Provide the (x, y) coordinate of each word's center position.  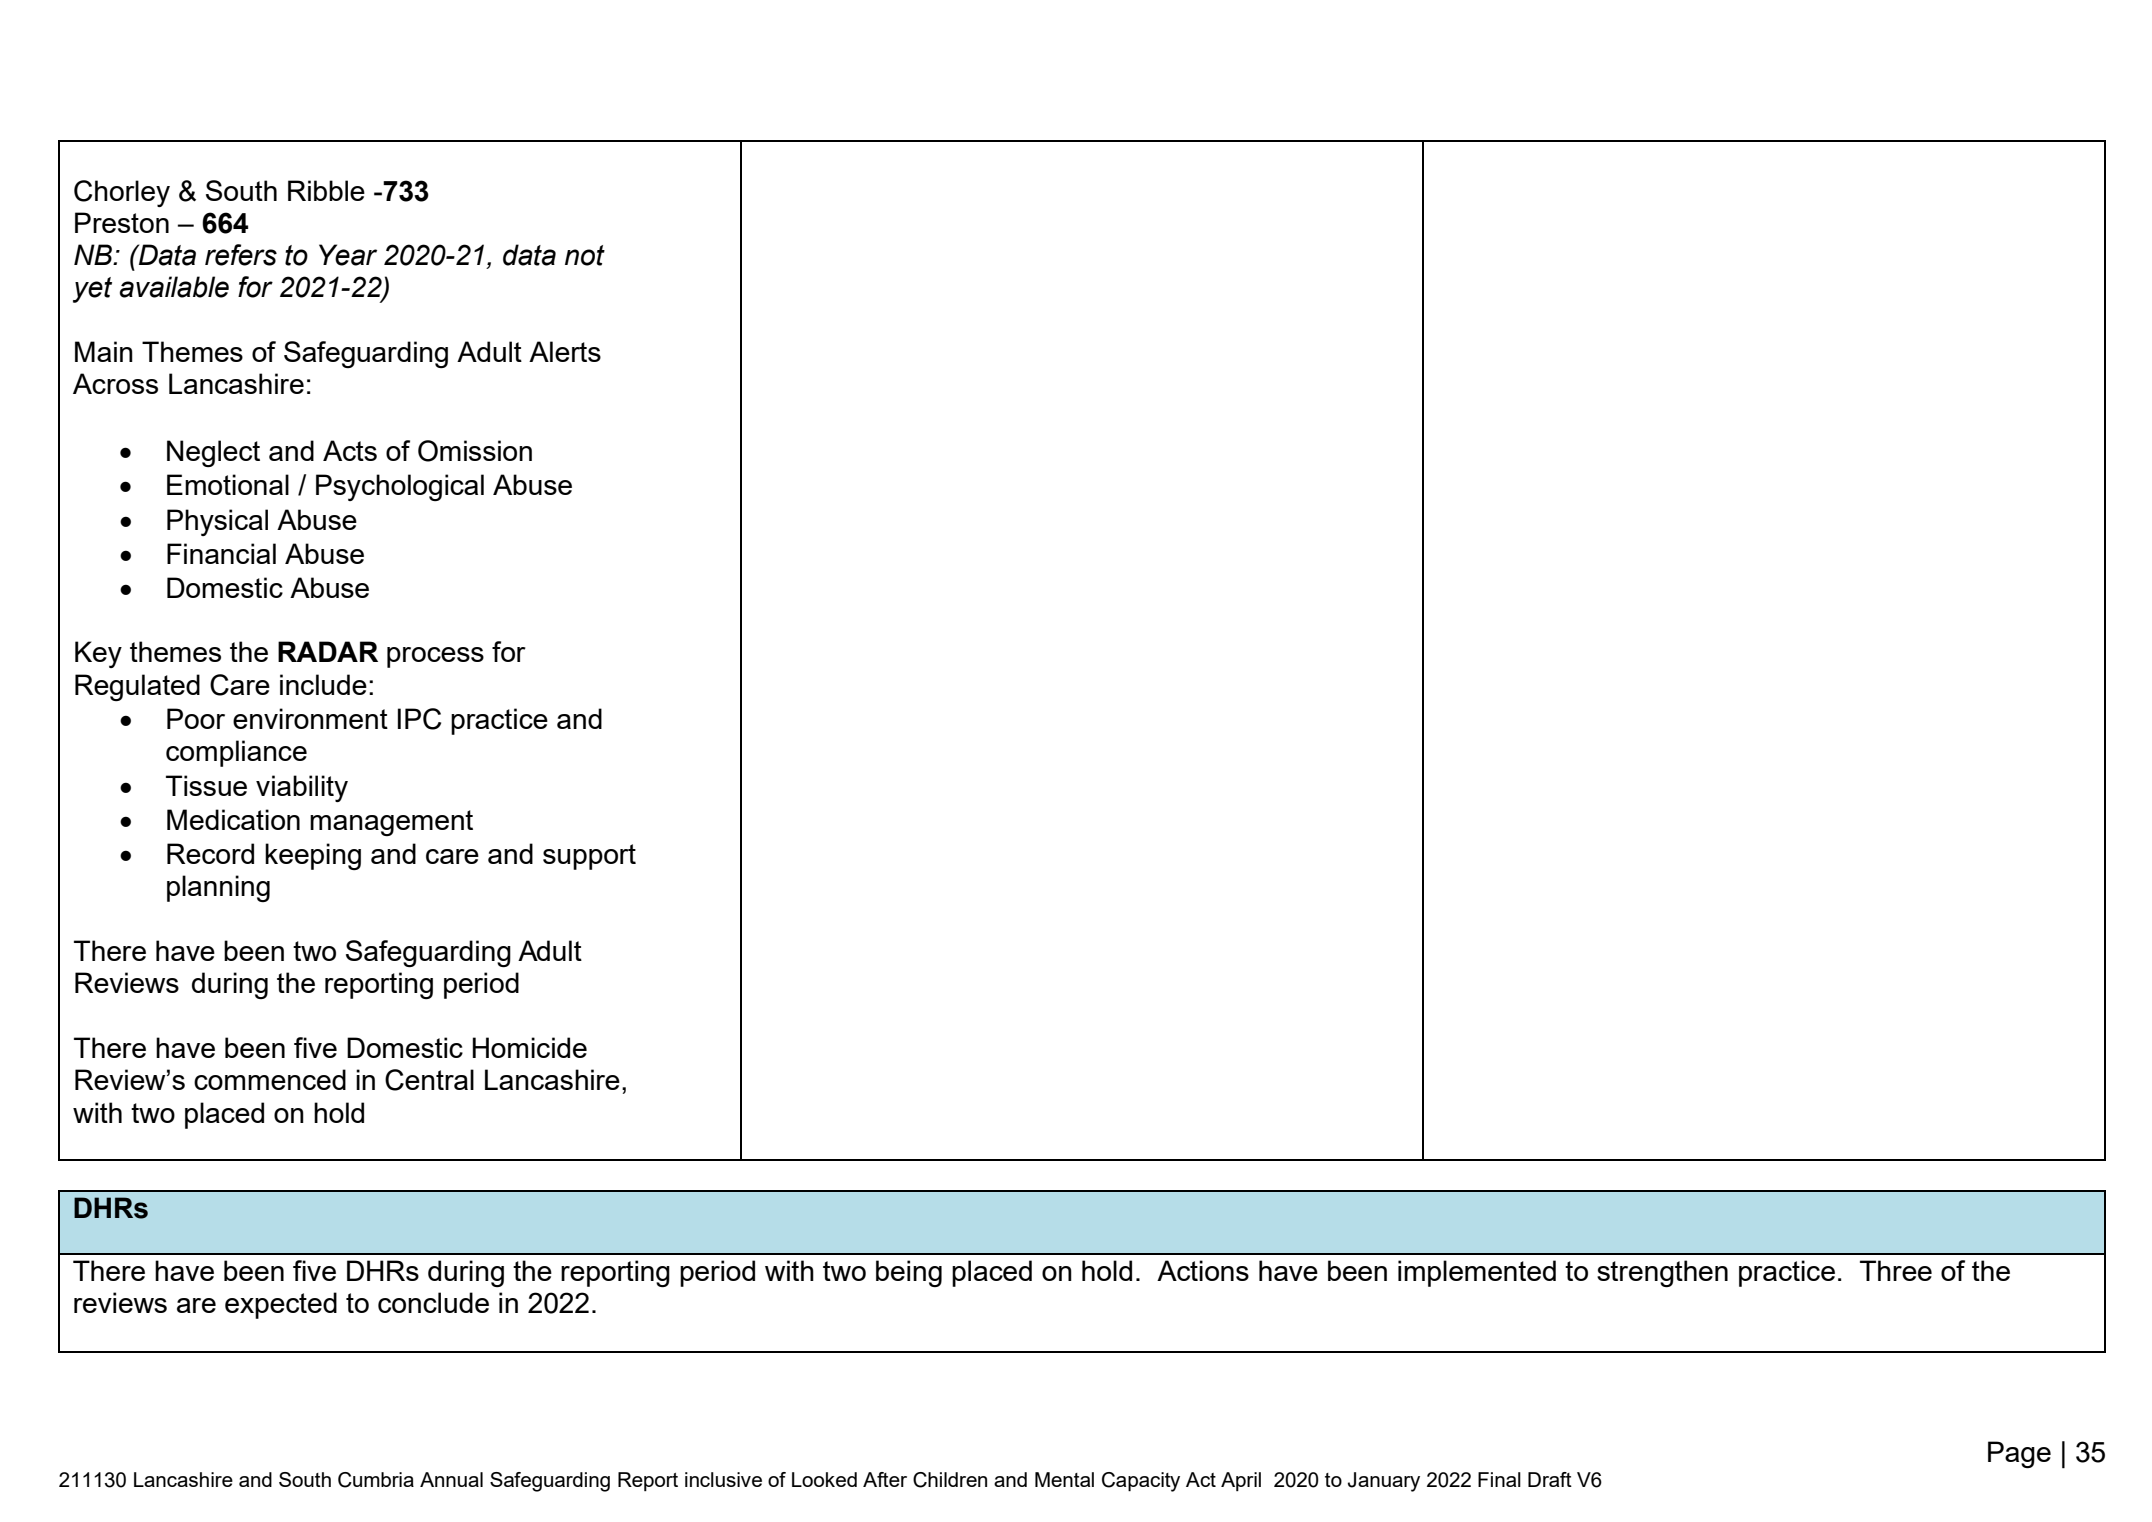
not (585, 255)
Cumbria (376, 1480)
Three (1896, 1270)
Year (348, 255)
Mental (1064, 1479)
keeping (313, 856)
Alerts (565, 351)
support (589, 857)
